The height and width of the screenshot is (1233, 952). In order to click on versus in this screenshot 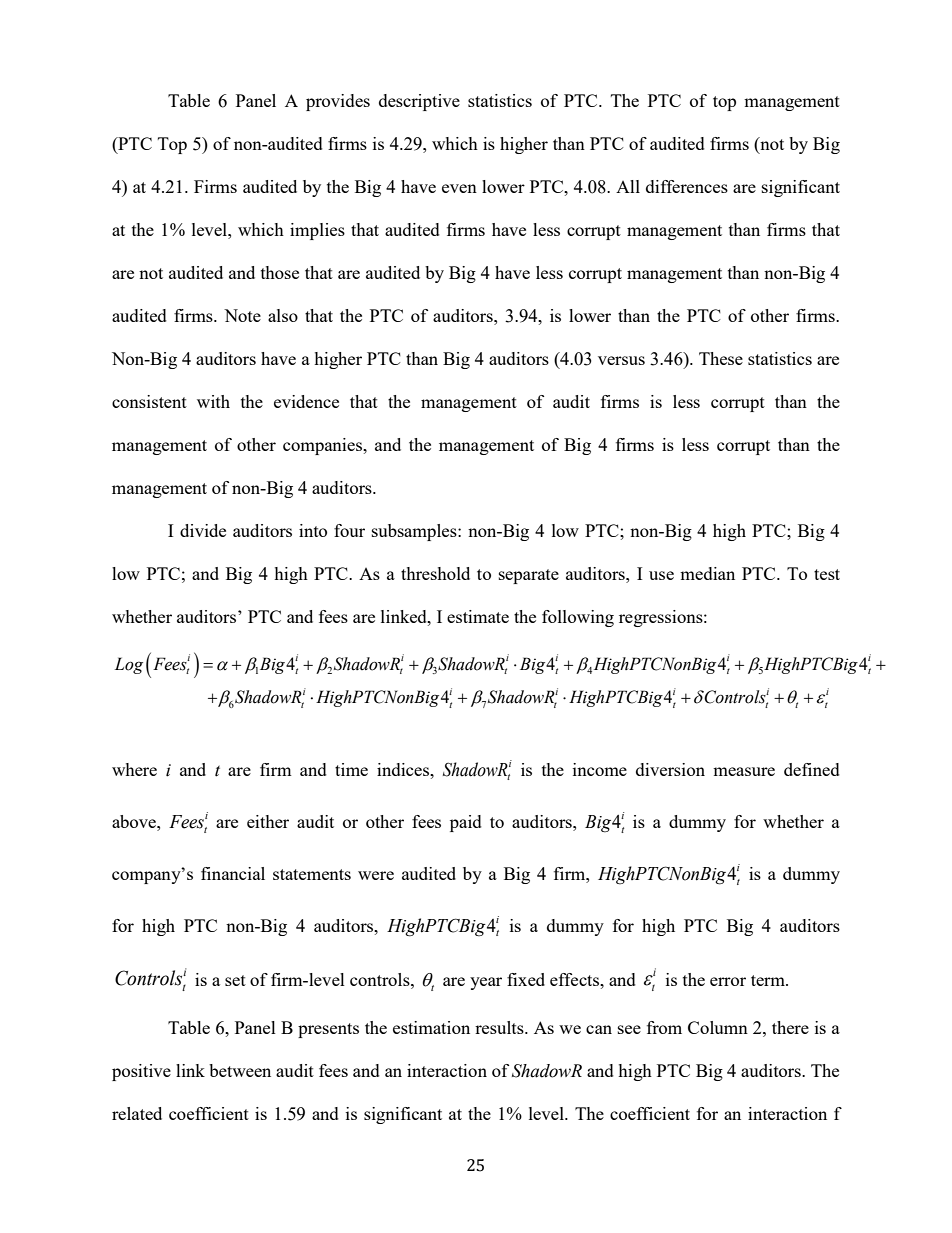, I will do `click(621, 360)`.
